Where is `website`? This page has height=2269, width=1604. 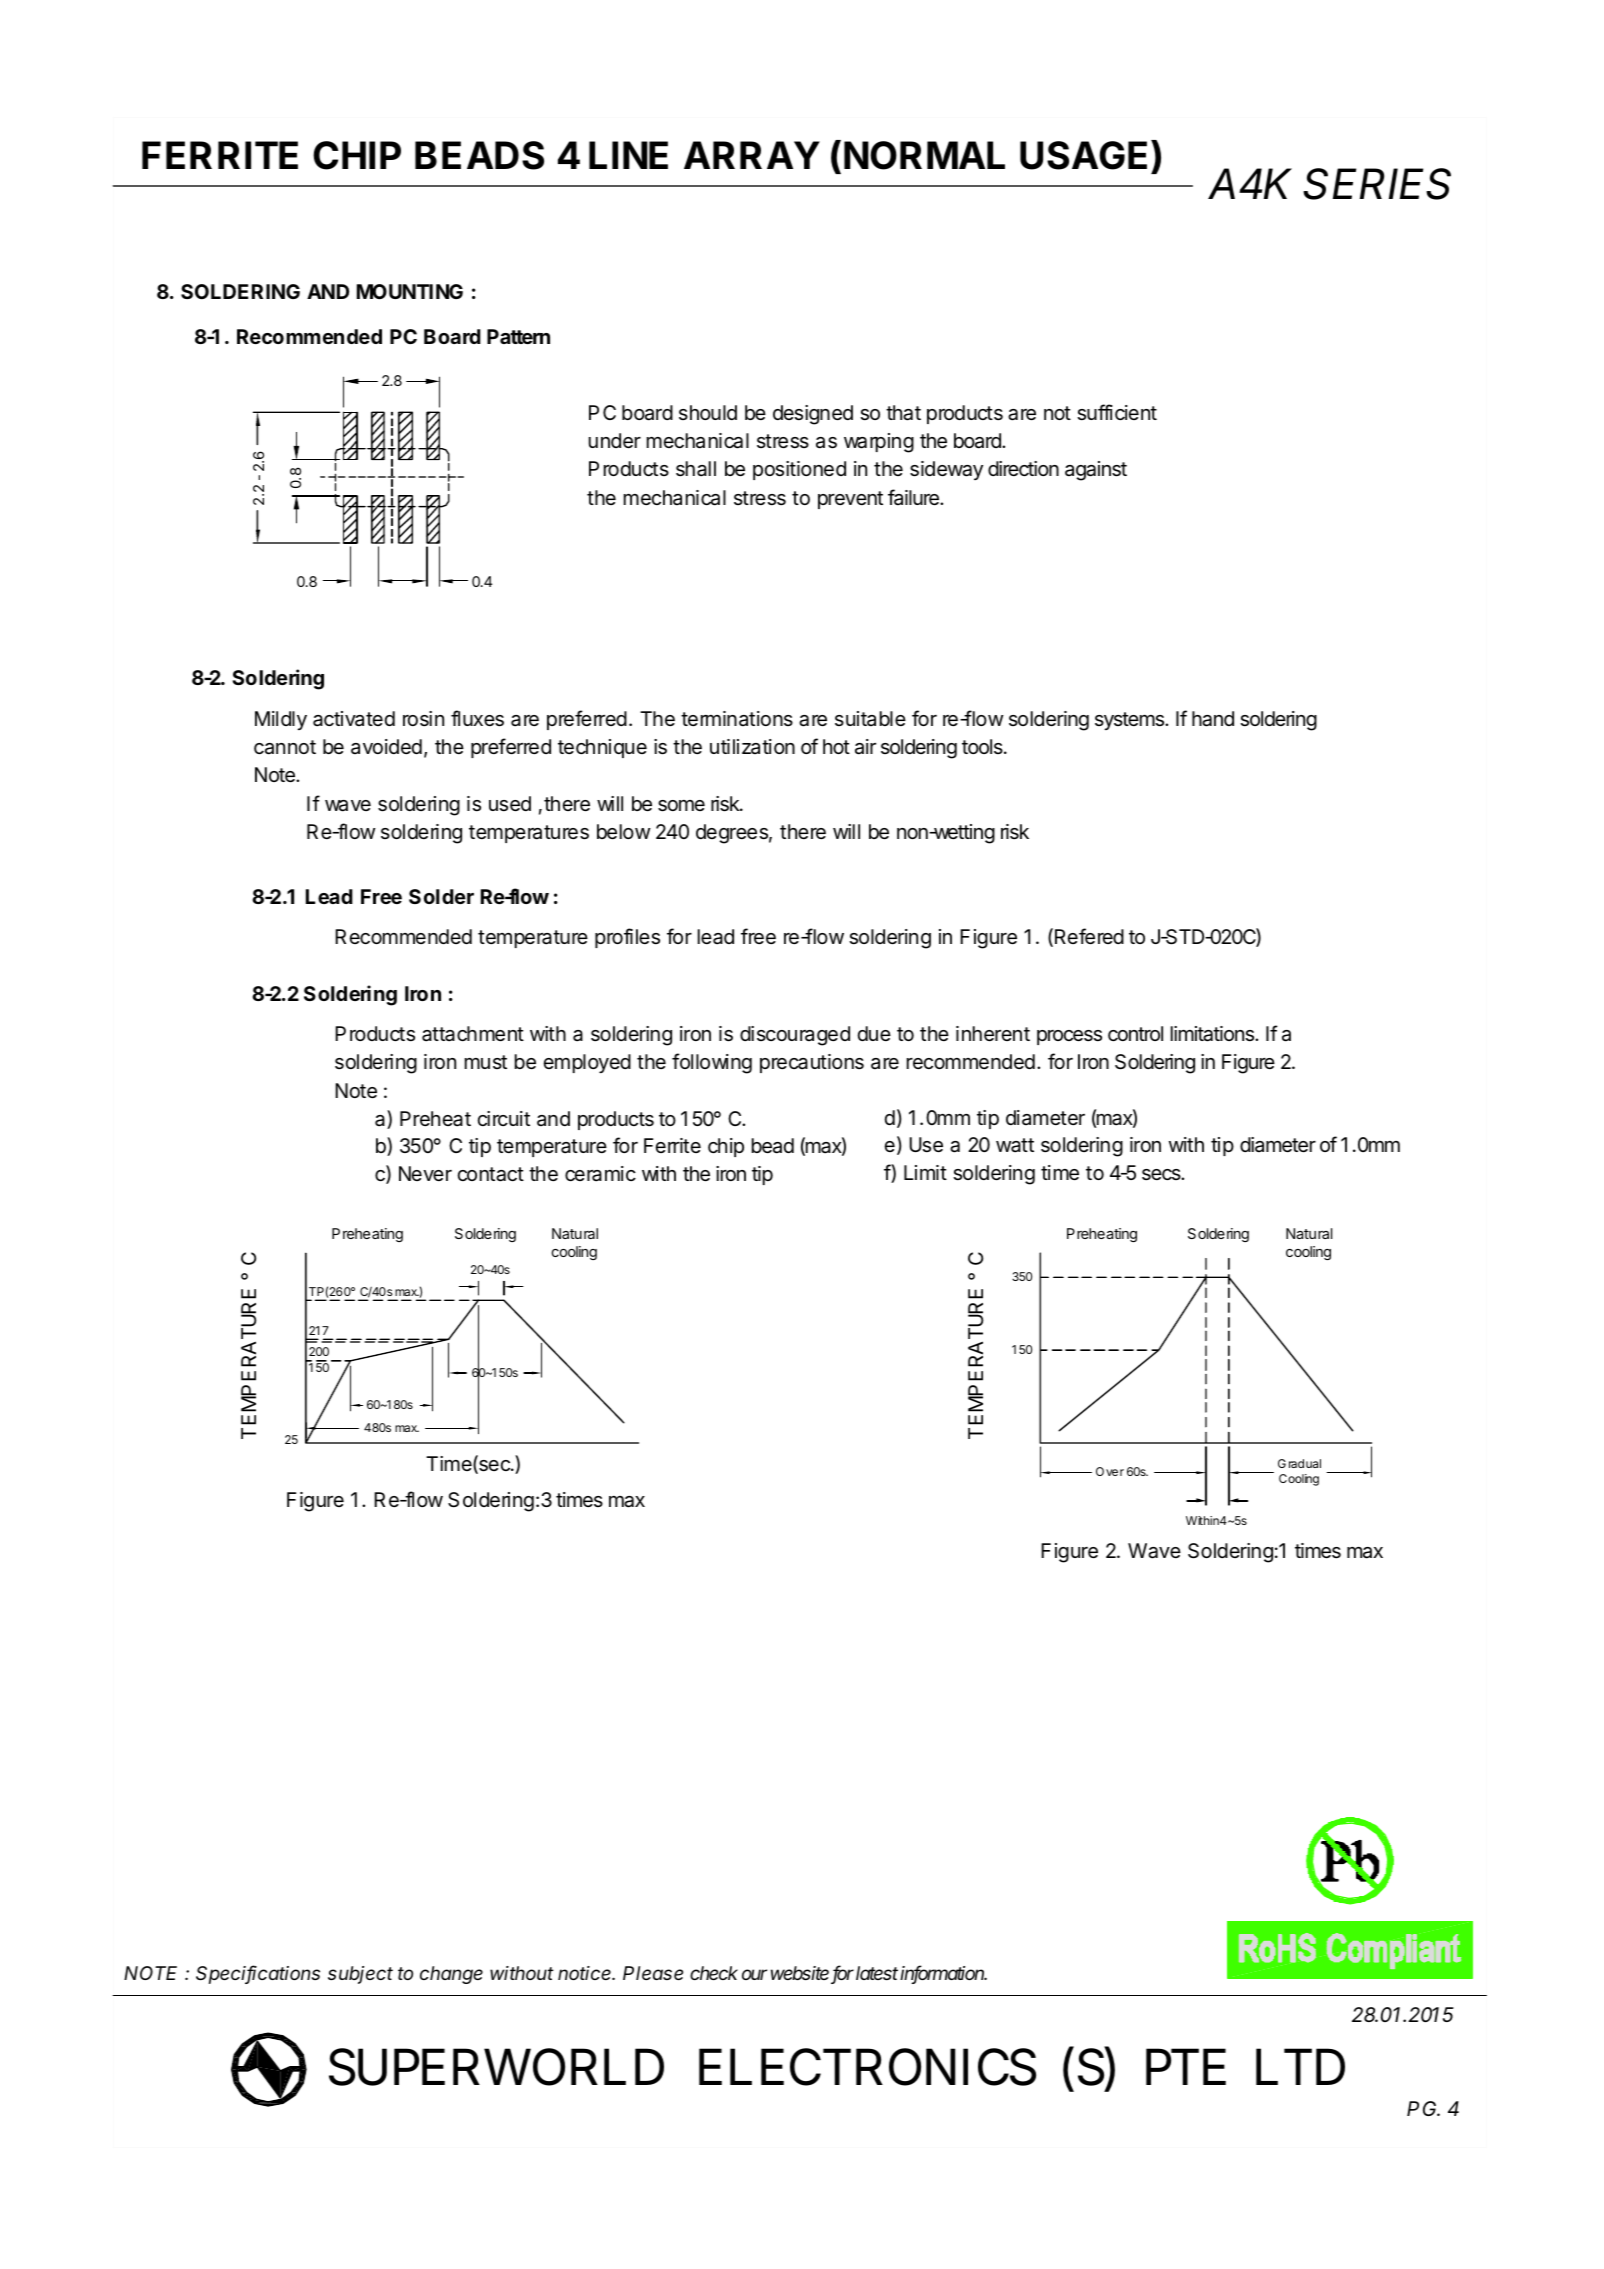
website is located at coordinates (802, 1974).
